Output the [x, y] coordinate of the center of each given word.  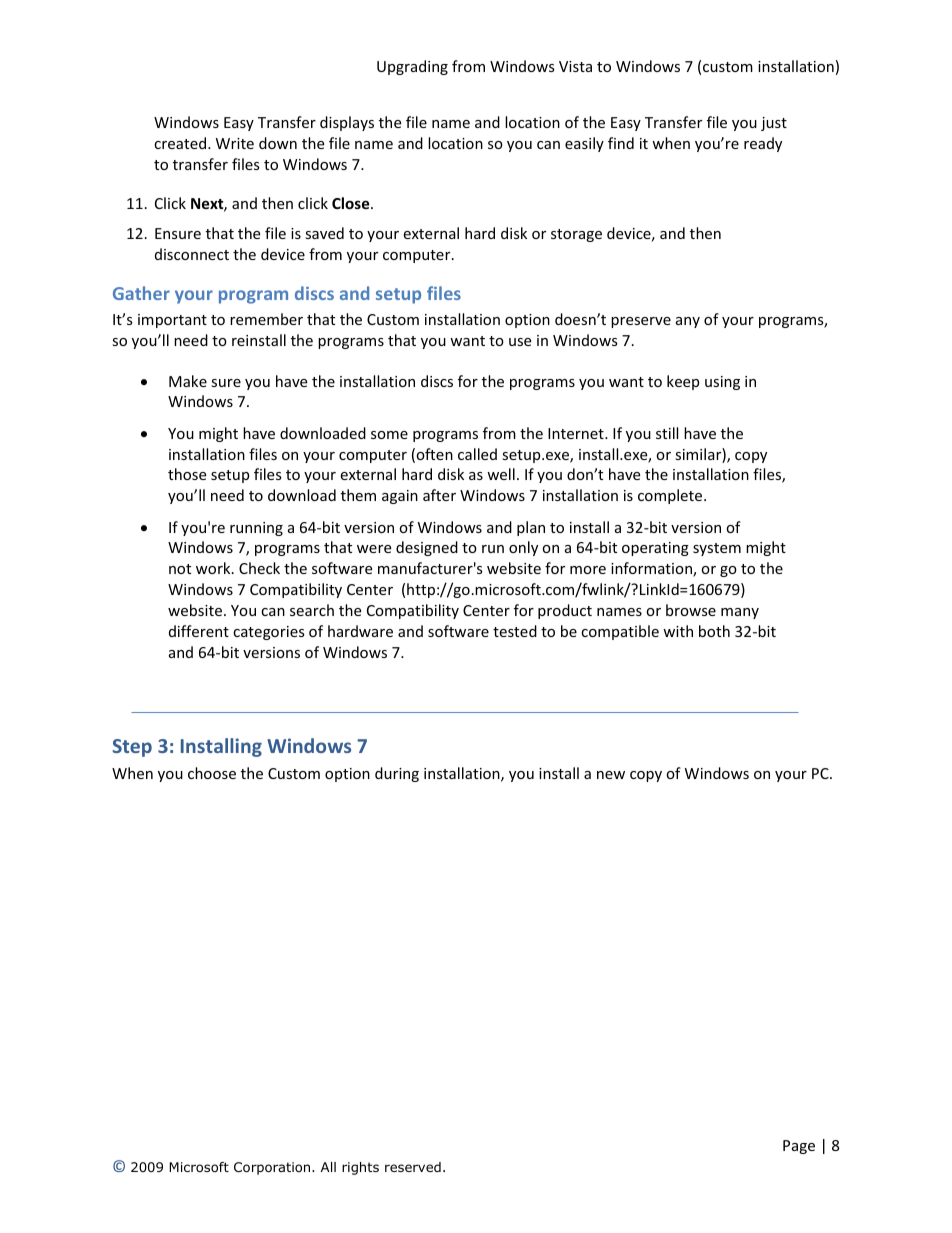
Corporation [273, 1168]
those [187, 474]
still [667, 433]
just [774, 124]
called [477, 454]
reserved [413, 1167]
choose [212, 773]
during [397, 774]
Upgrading [412, 67]
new [611, 775]
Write [235, 143]
